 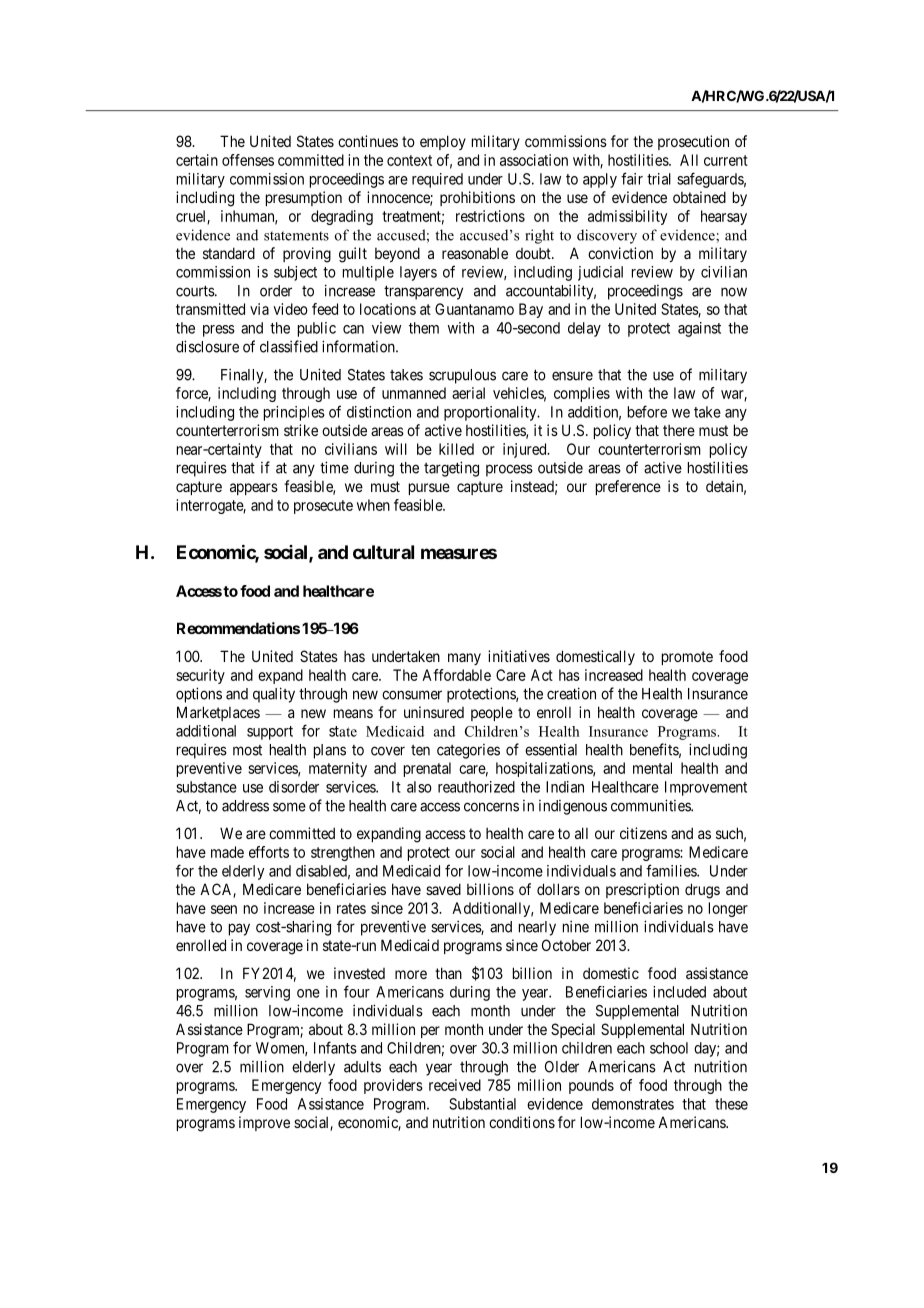 What do you see at coordinates (270, 733) in the screenshot?
I see `support` at bounding box center [270, 733].
